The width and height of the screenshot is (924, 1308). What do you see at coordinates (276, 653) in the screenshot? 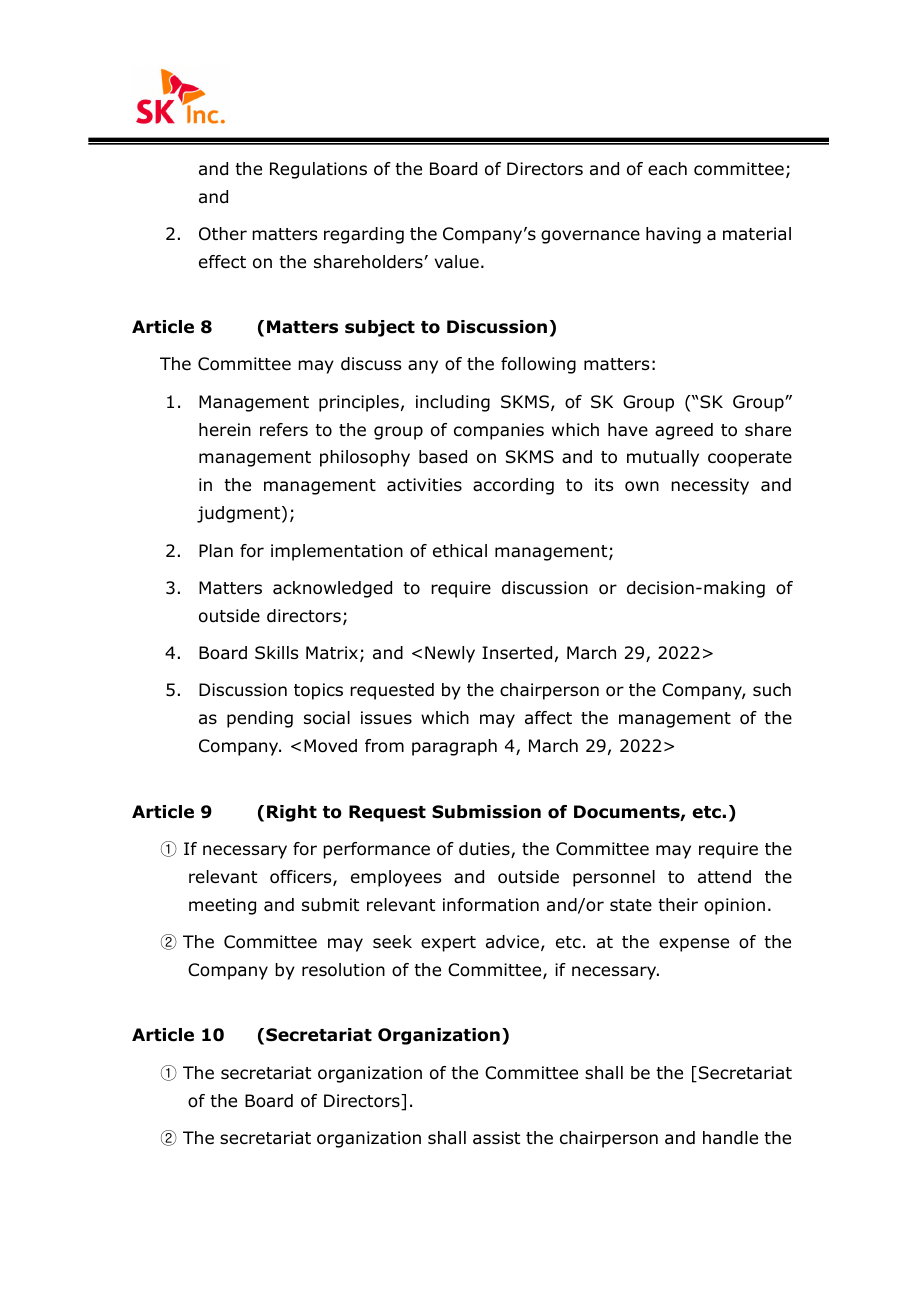
I see `Skills` at bounding box center [276, 653].
